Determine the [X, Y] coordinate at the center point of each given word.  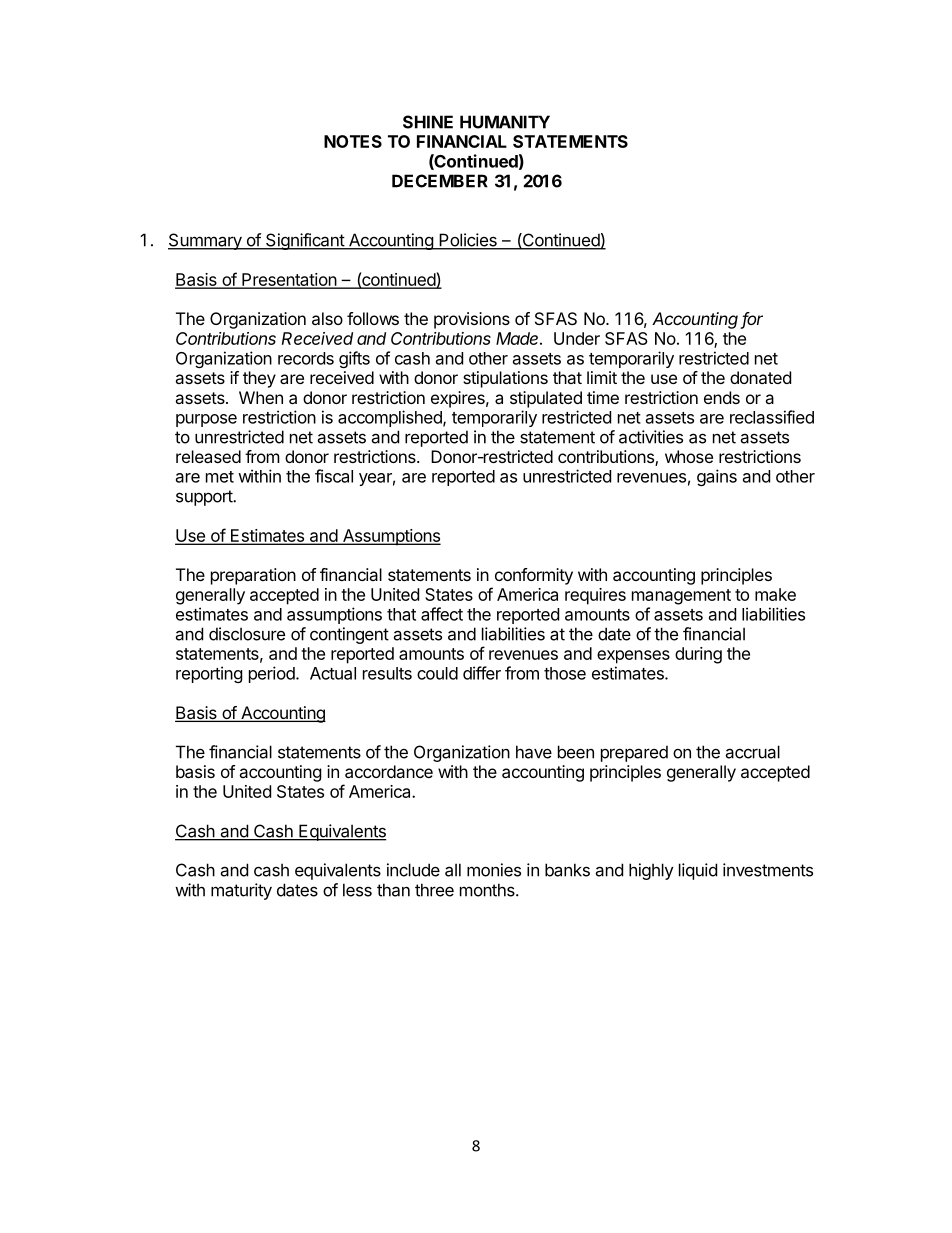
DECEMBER [440, 181]
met [220, 477]
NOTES [353, 141]
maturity [241, 891]
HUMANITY [505, 122]
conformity [534, 576]
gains [717, 477]
